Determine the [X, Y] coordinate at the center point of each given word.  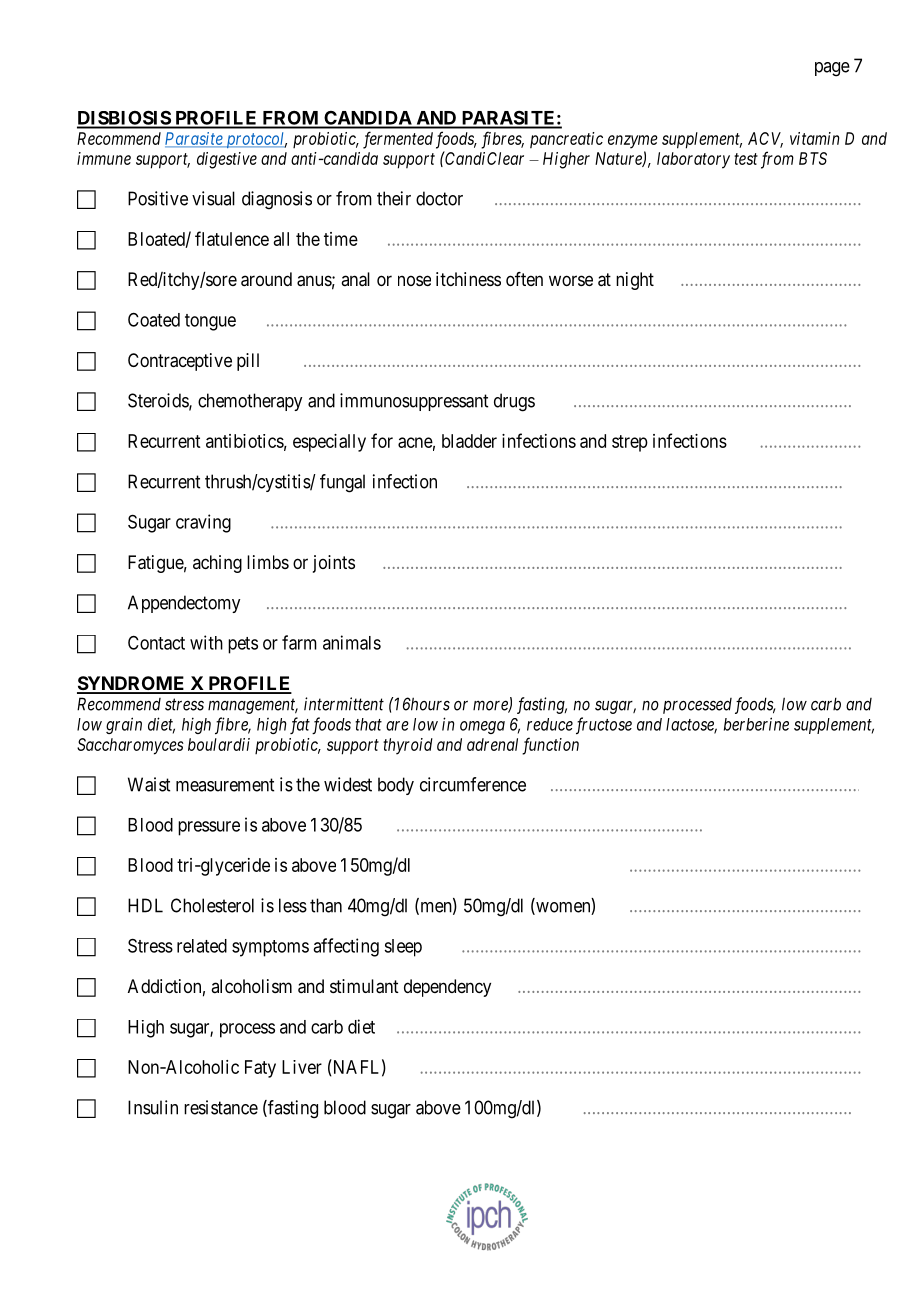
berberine [756, 724]
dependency [447, 988]
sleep [403, 948]
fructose [604, 726]
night [635, 281]
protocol [255, 140]
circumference [473, 784]
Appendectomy [184, 604]
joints [334, 564]
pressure [209, 828]
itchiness [468, 279]
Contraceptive [180, 362]
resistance [221, 1107]
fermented [398, 140]
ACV [765, 139]
